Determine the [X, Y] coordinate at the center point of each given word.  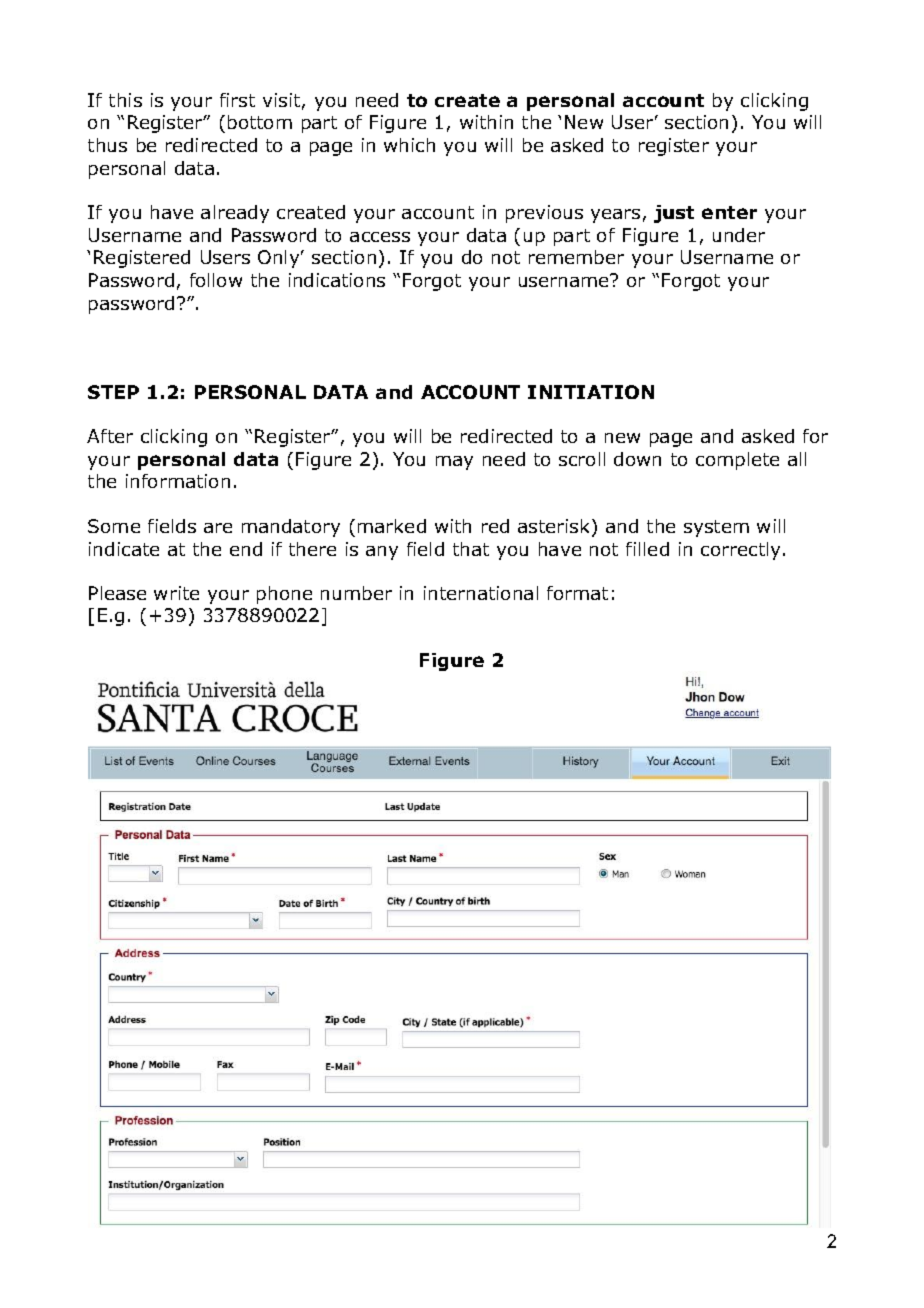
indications [337, 280]
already [235, 214]
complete [737, 461]
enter [729, 212]
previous [544, 214]
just [674, 214]
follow [216, 280]
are [218, 528]
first [237, 100]
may [454, 463]
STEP [113, 392]
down [637, 459]
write [176, 593]
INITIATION [591, 392]
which [409, 145]
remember [576, 257]
